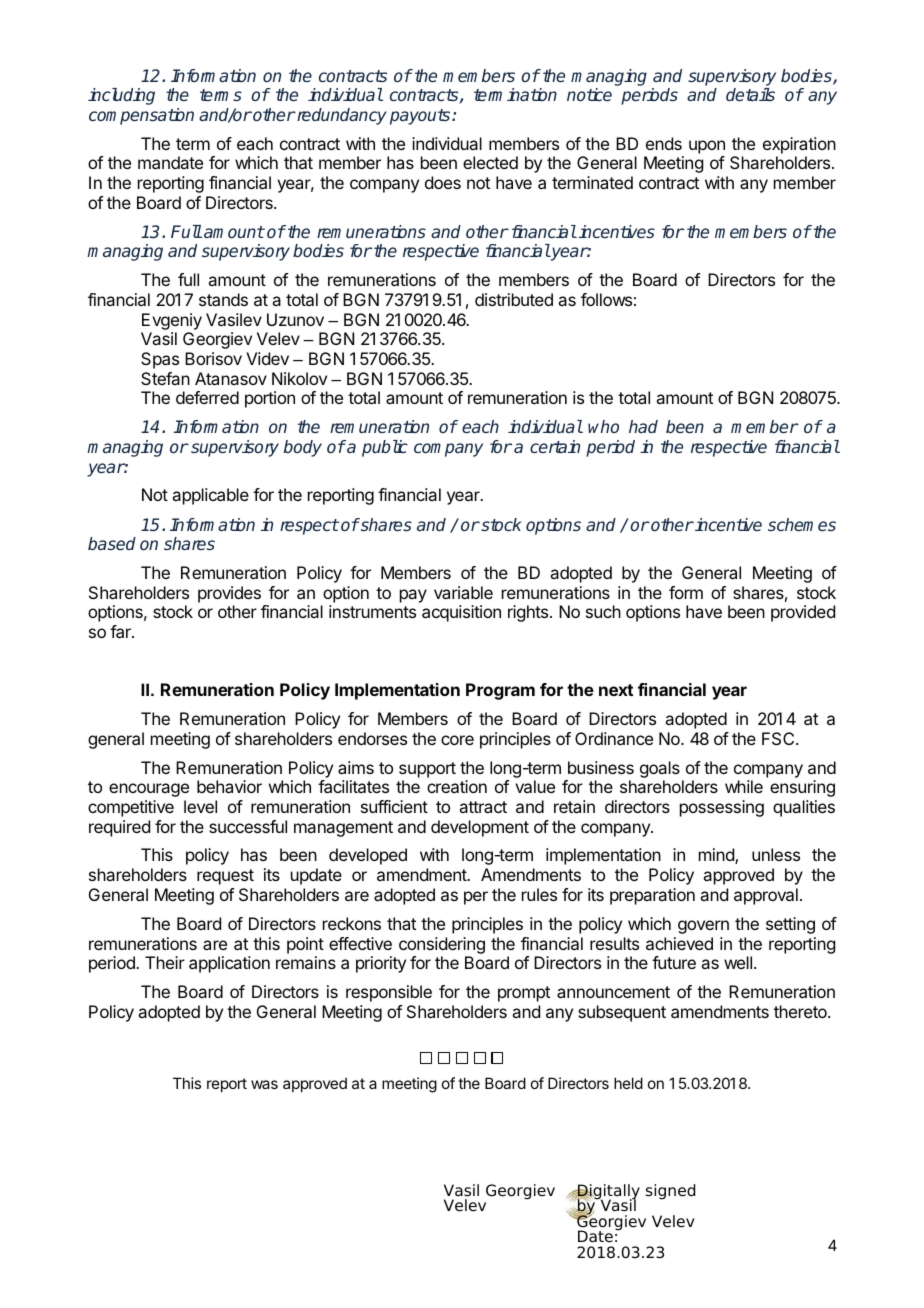 This screenshot has width=924, height=1308. Describe the element at coordinates (480, 828) in the screenshot. I see `development` at that location.
